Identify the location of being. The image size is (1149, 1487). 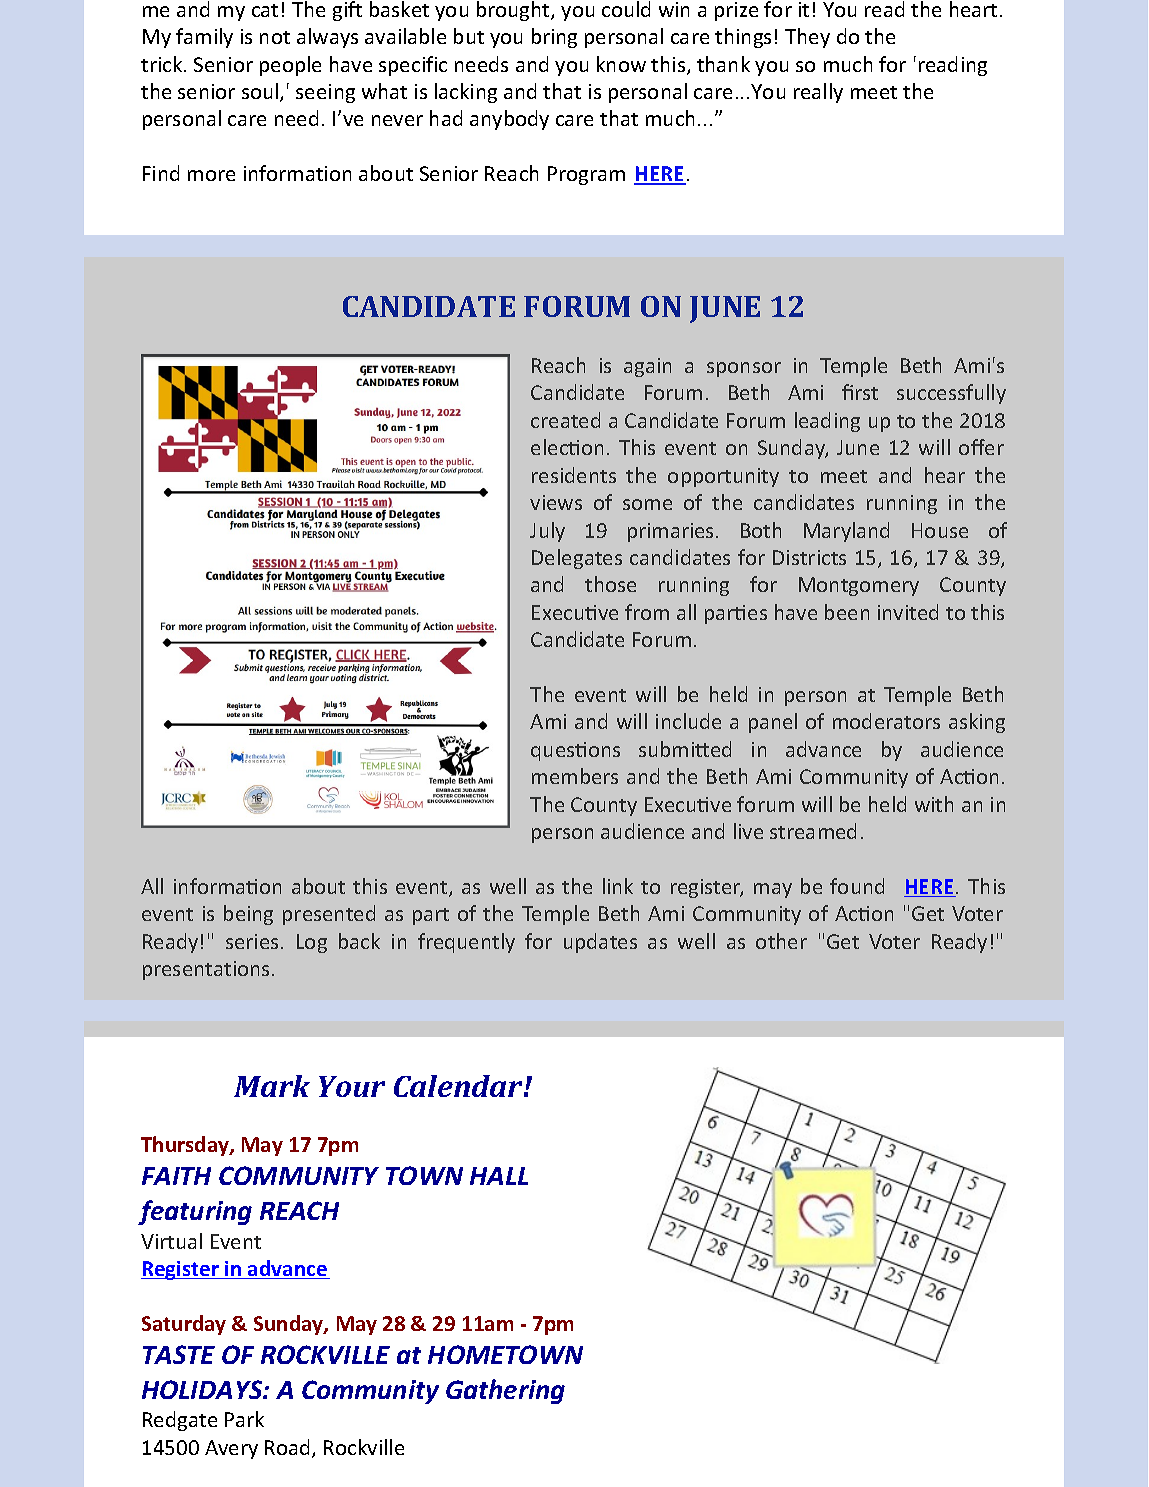
(248, 915).
